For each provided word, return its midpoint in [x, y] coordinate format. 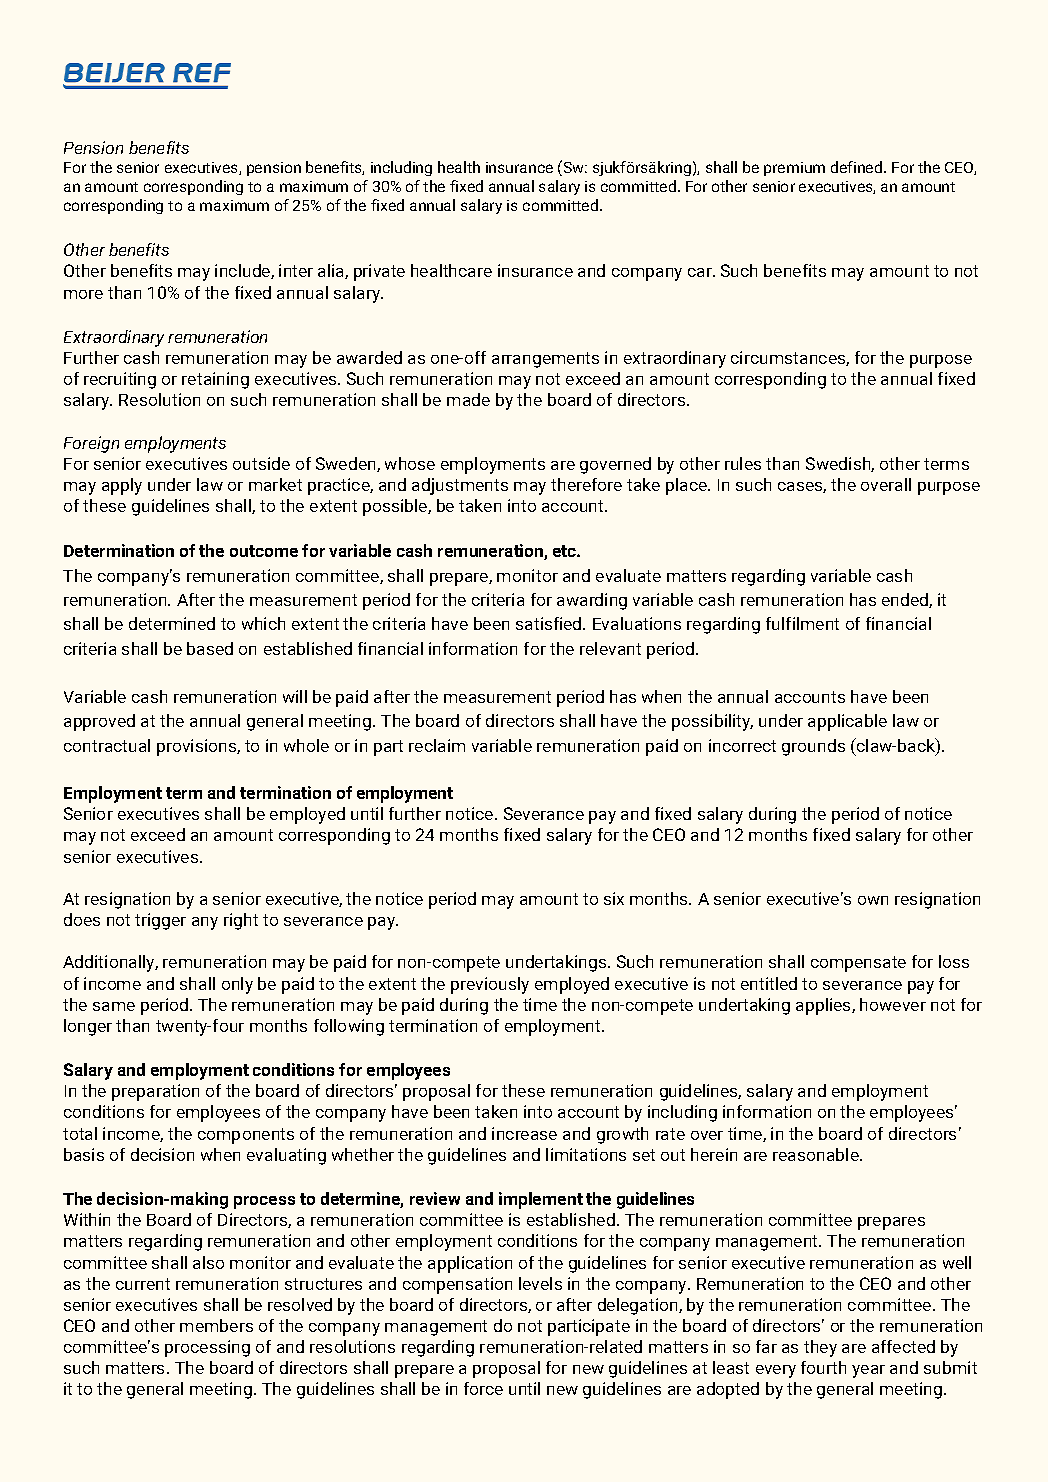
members [216, 1325]
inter [296, 270]
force [483, 1388]
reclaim [437, 745]
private [379, 272]
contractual [107, 745]
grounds [813, 747]
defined [858, 167]
